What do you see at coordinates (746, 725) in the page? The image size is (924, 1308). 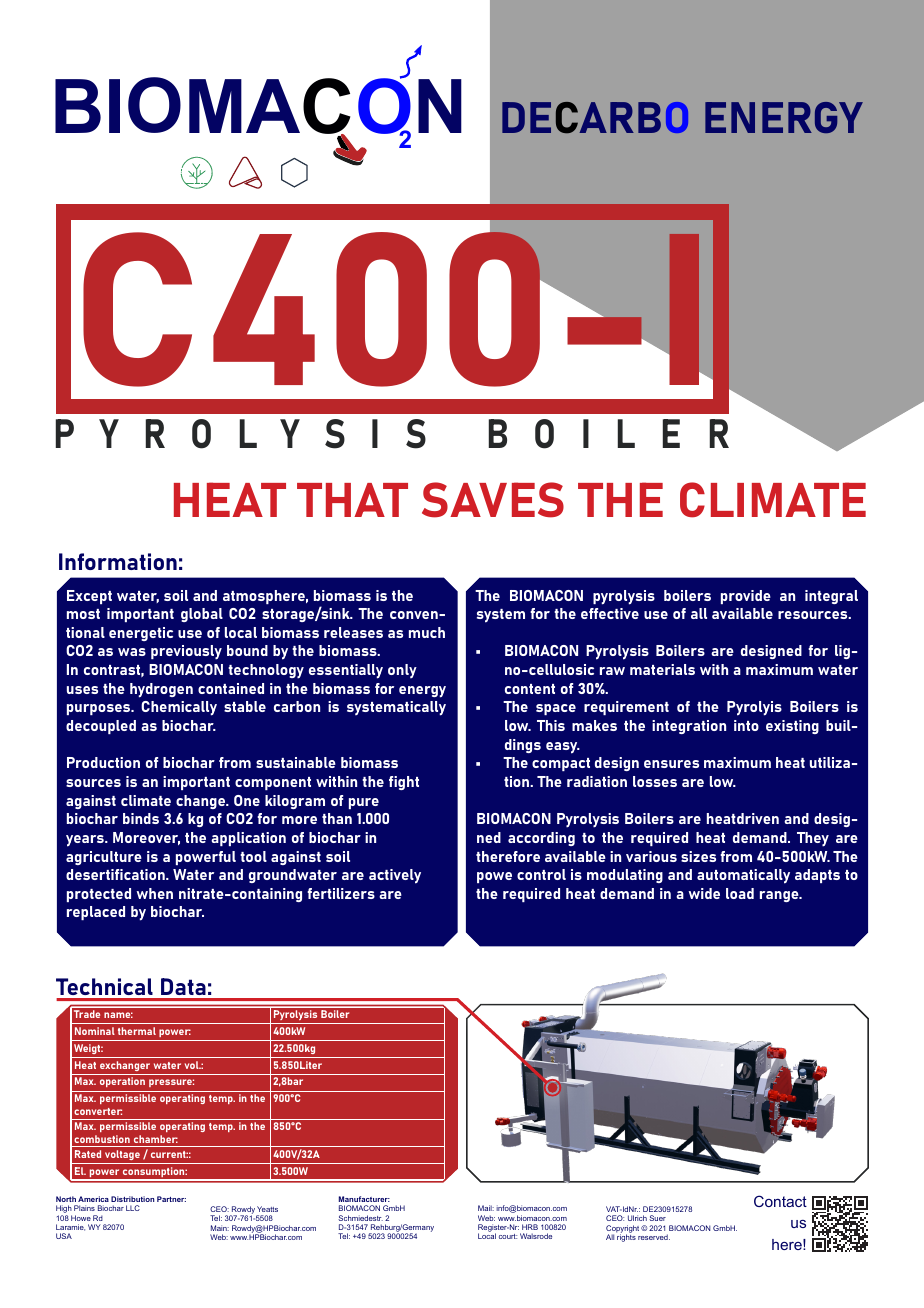 I see `into` at bounding box center [746, 725].
